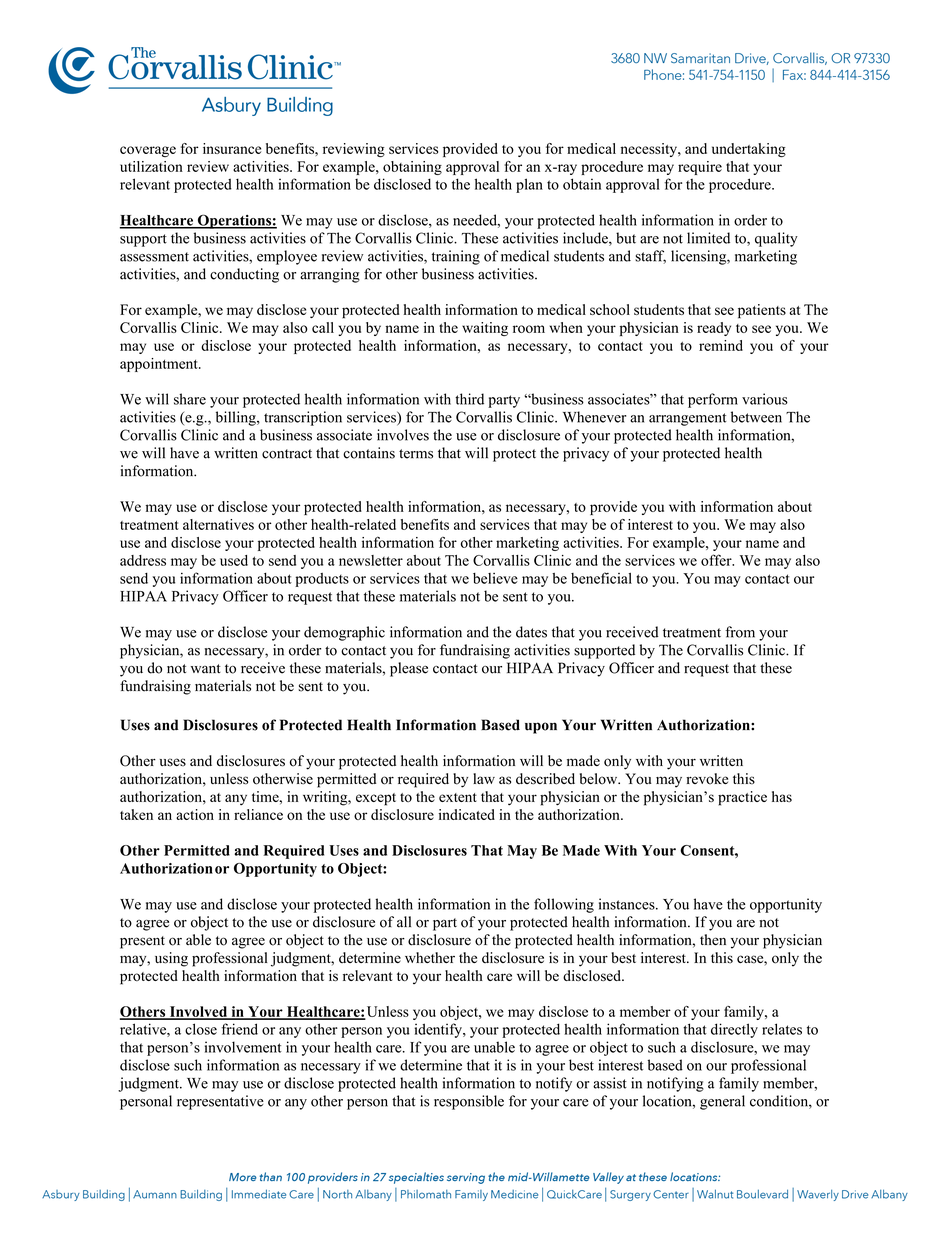 This document has width=952, height=1233. Describe the element at coordinates (469, 399) in the document. I see `third` at that location.
